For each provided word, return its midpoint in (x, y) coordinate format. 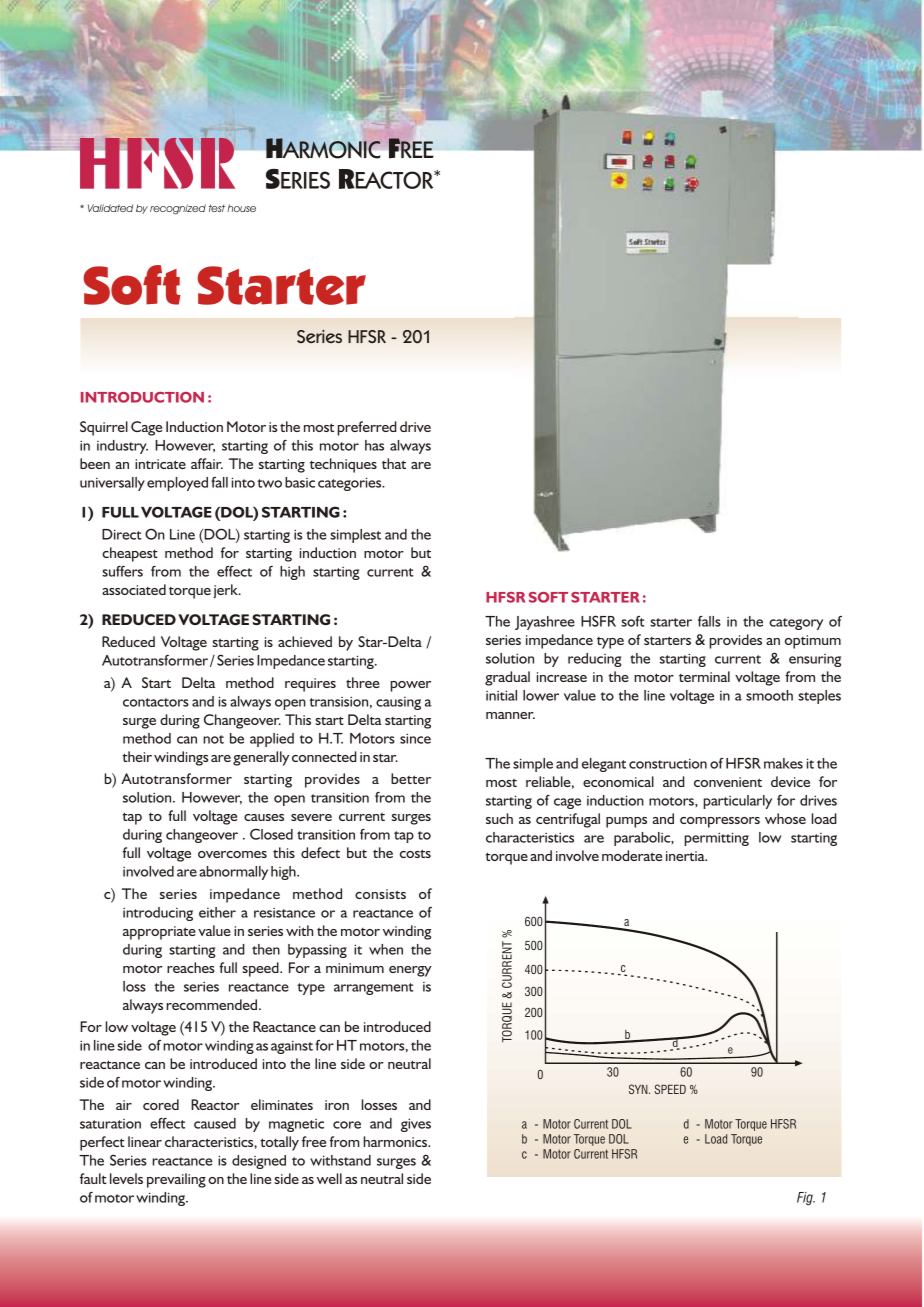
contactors (156, 702)
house (241, 208)
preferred (367, 428)
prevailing (176, 1180)
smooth (769, 695)
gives (416, 1125)
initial (501, 695)
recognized (178, 209)
